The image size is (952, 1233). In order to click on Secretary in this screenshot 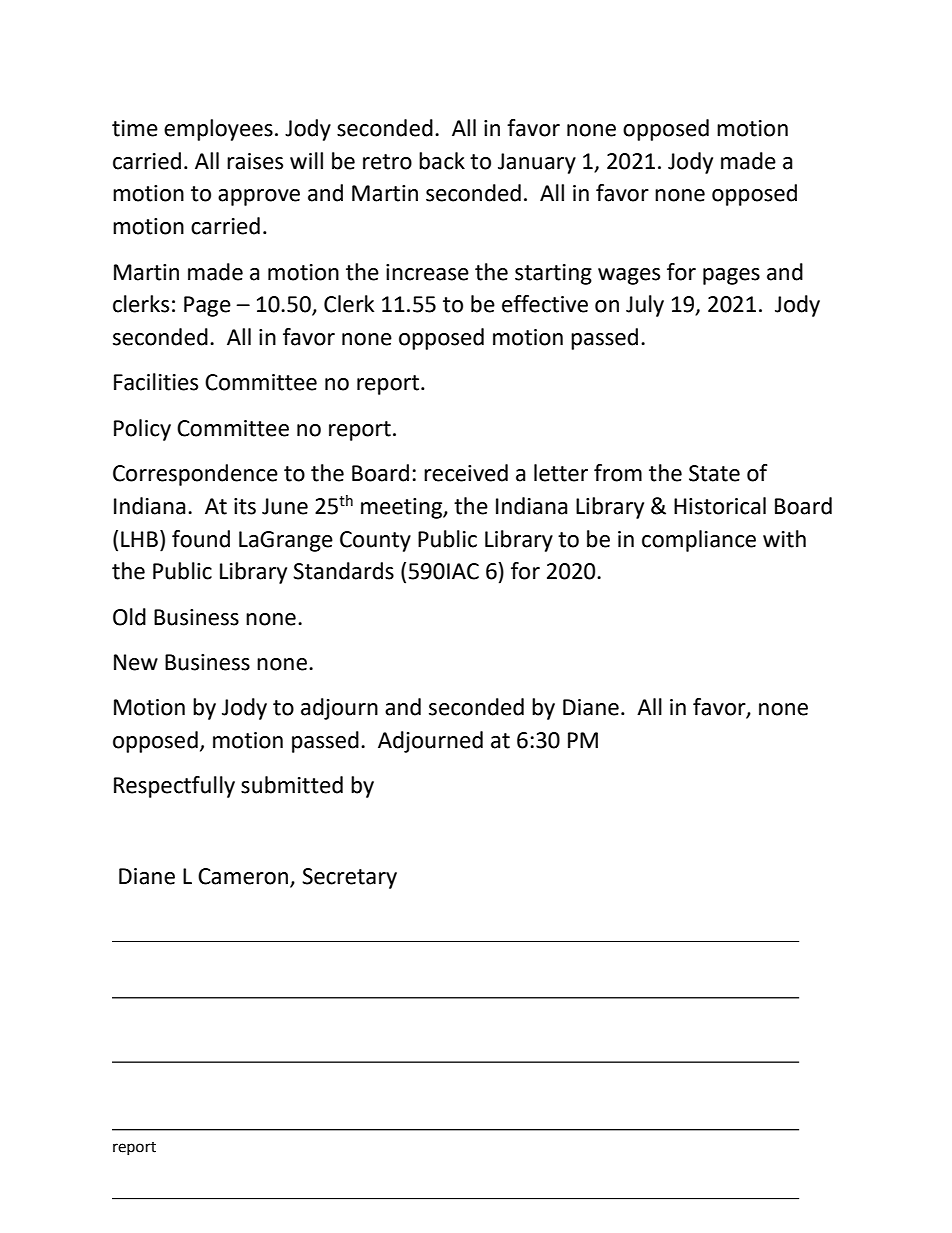, I will do `click(349, 878)`.
